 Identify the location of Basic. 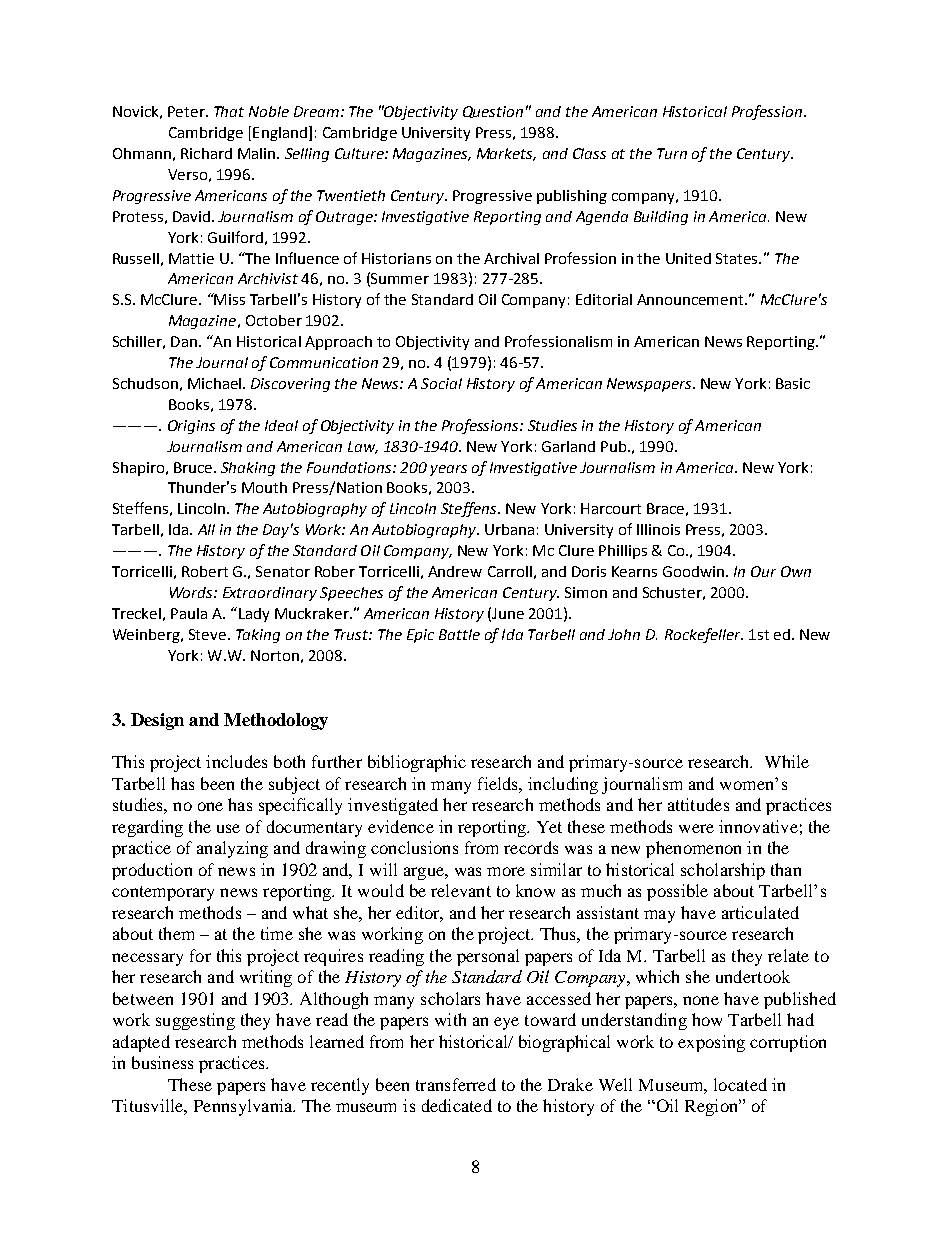
(793, 383).
